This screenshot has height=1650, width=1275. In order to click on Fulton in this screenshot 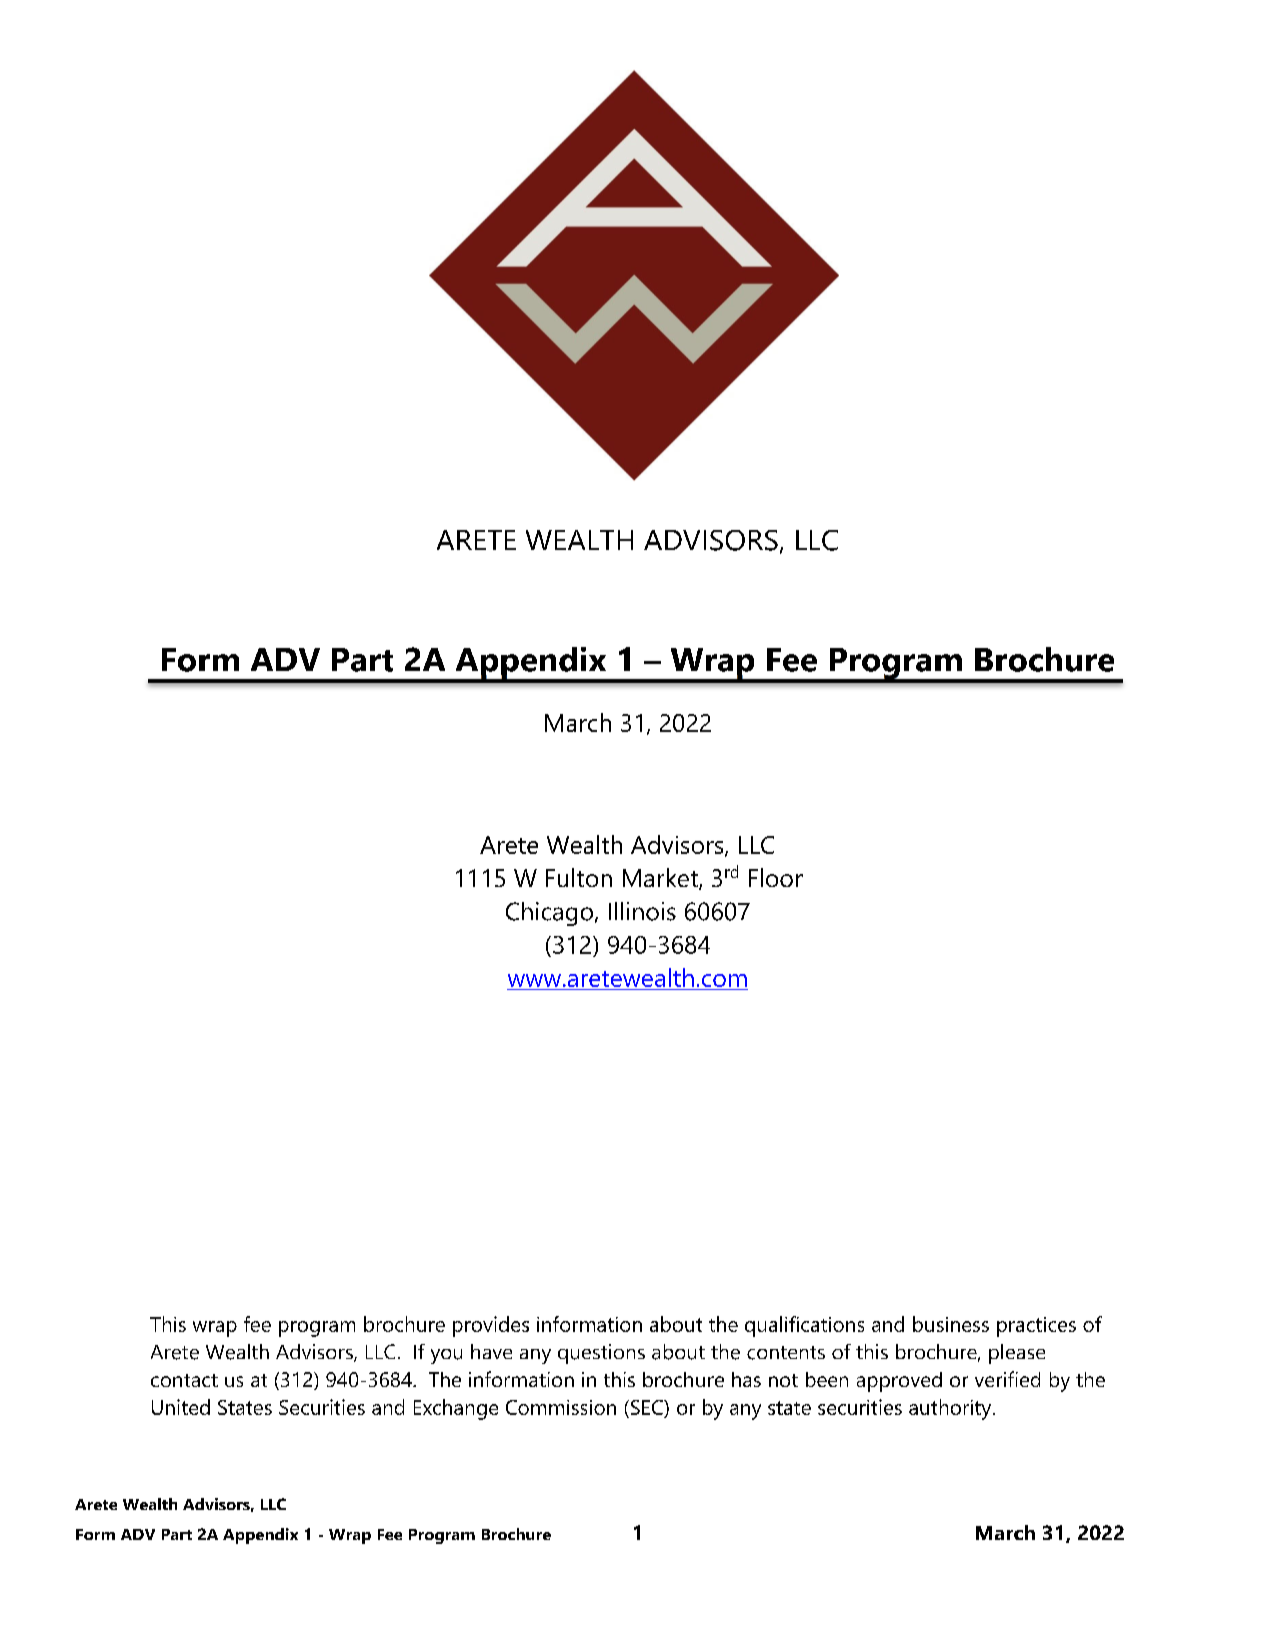, I will do `click(579, 877)`.
